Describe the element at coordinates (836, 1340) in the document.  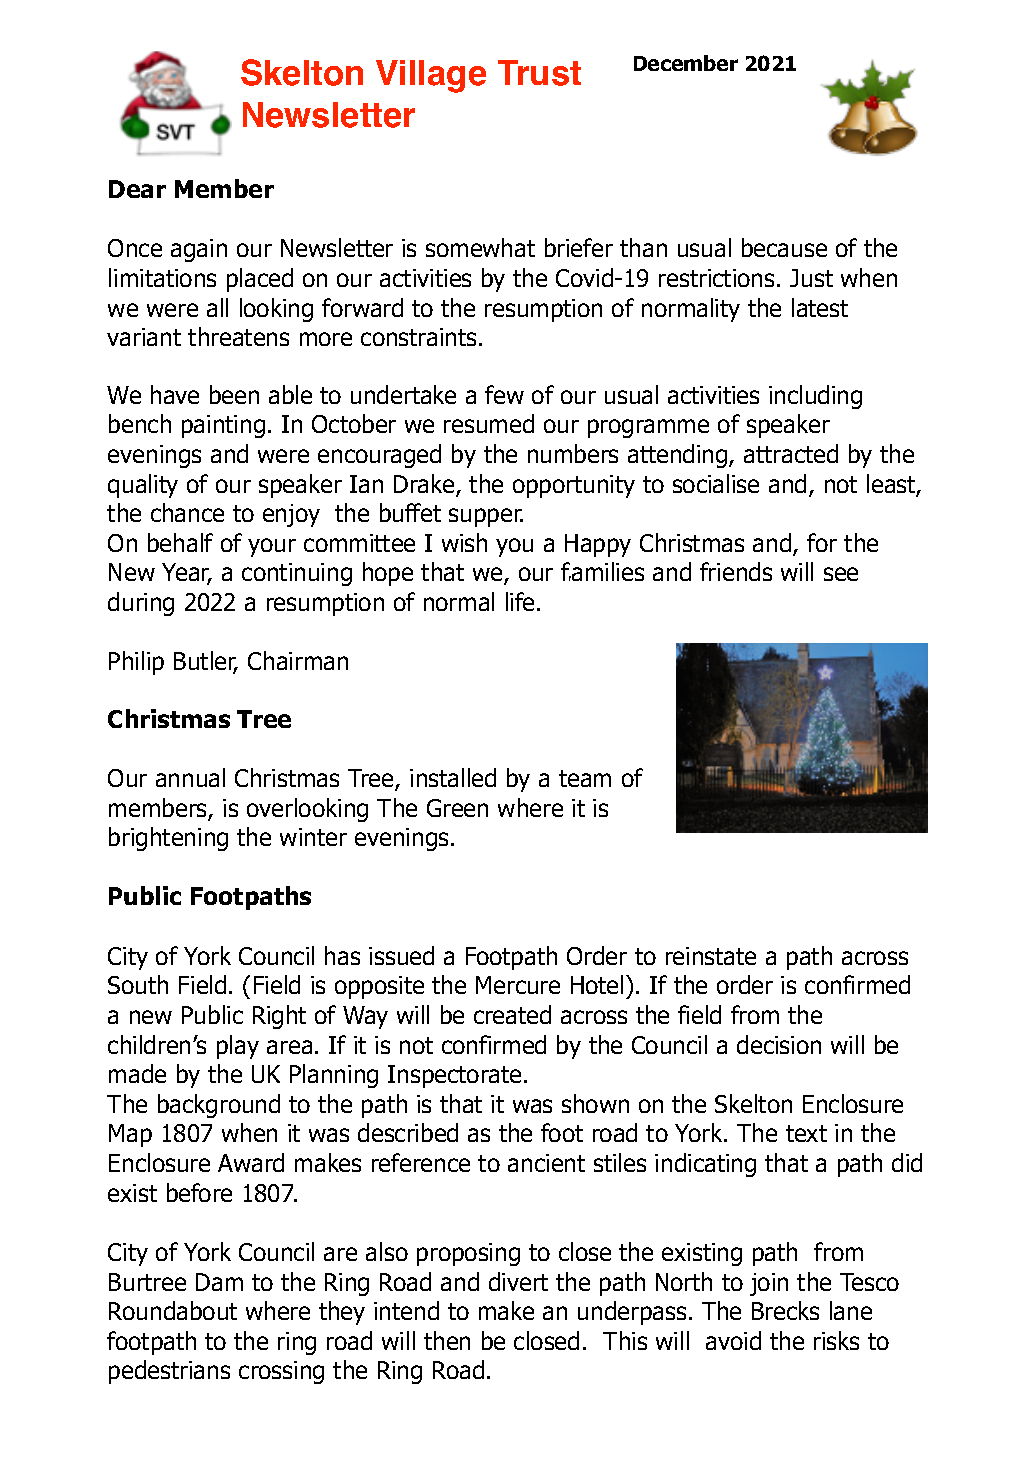
I see `risks` at that location.
